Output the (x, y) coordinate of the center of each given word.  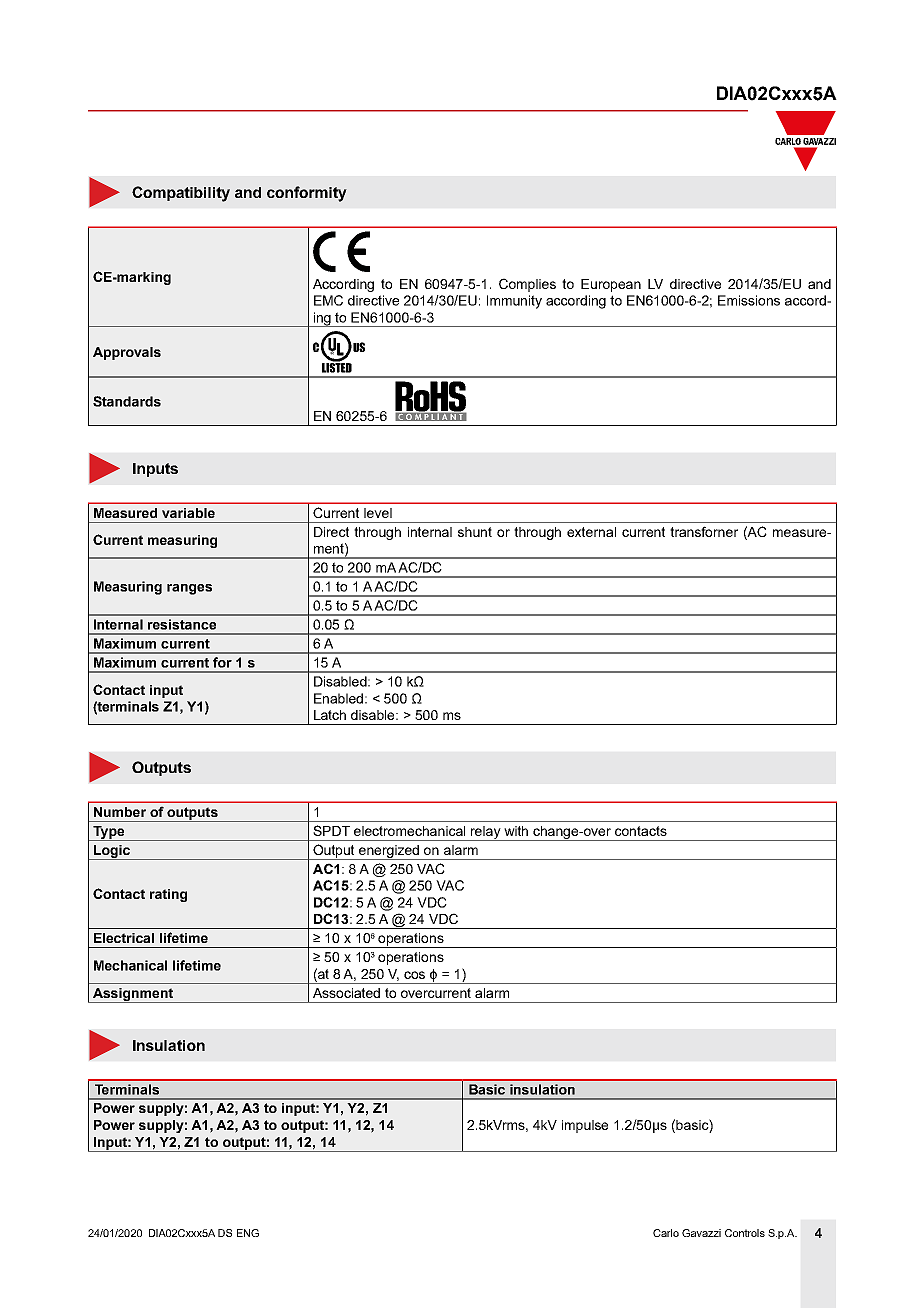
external (591, 532)
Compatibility (181, 194)
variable (188, 513)
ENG (248, 1233)
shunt (475, 532)
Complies (527, 285)
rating (168, 895)
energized (389, 852)
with (516, 831)
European (611, 285)
